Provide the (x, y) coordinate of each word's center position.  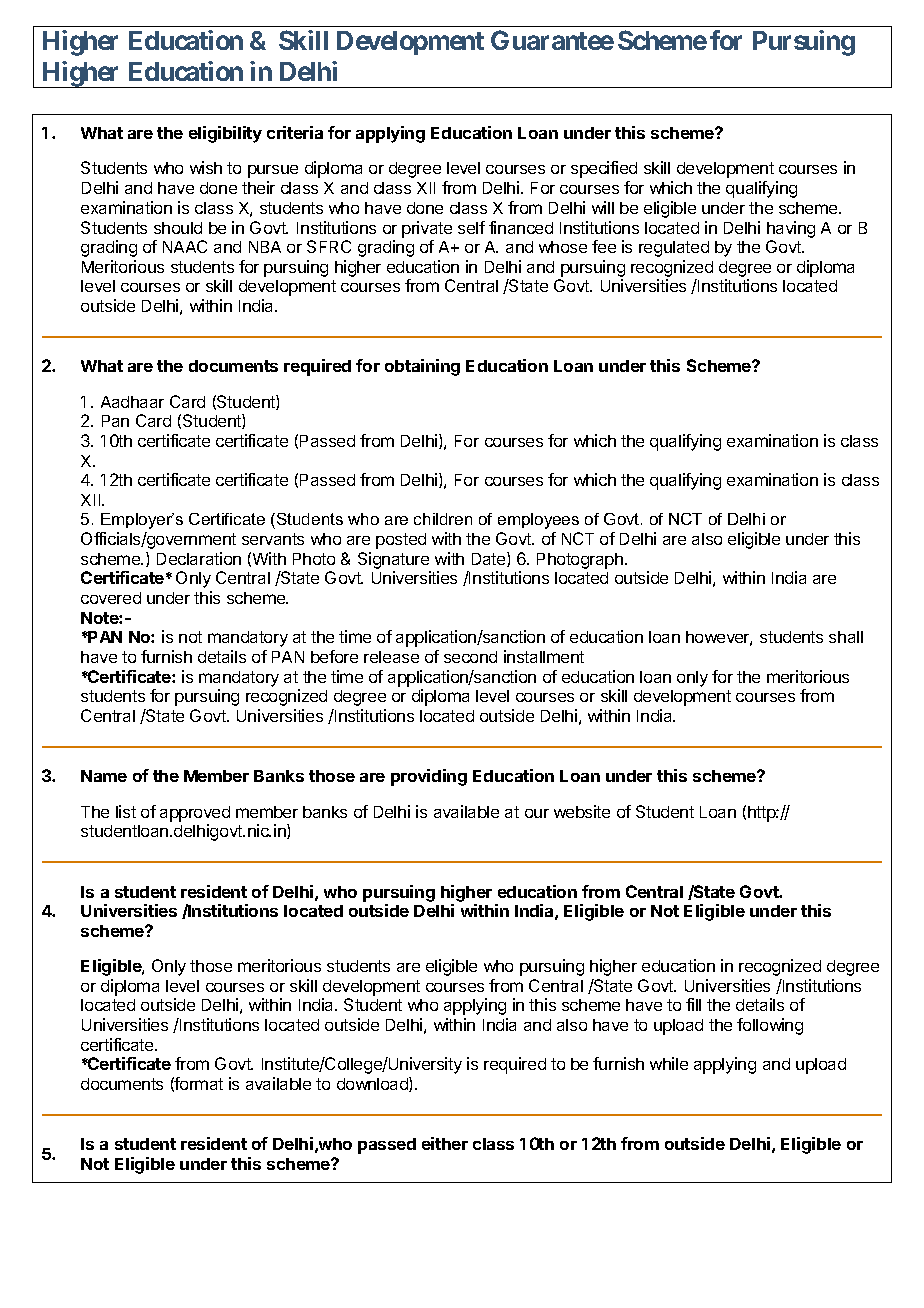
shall (846, 637)
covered (111, 598)
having (791, 229)
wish (206, 167)
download (373, 1084)
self (471, 227)
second (470, 657)
